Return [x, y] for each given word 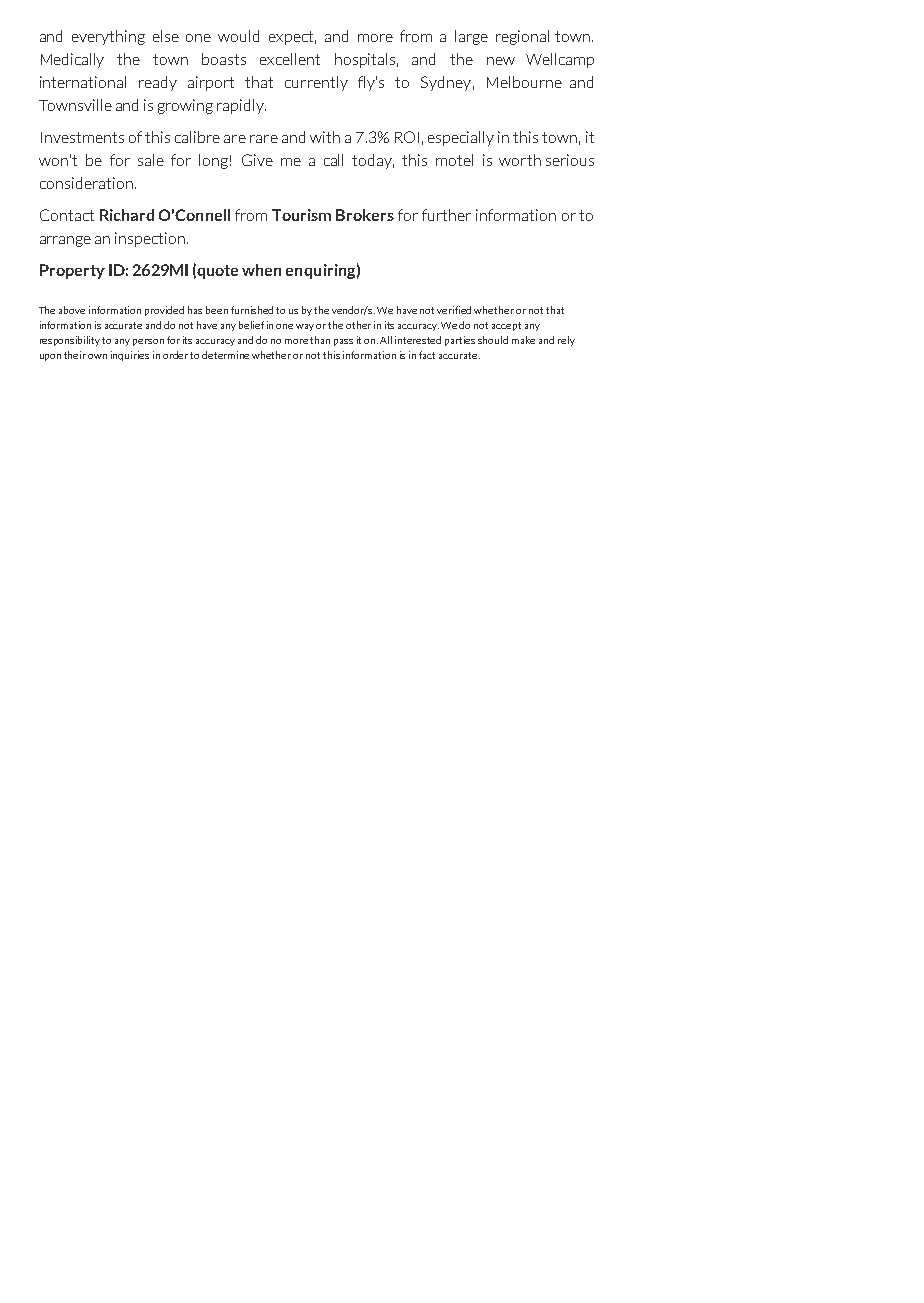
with [325, 137]
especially [461, 138]
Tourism [301, 215]
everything [108, 37]
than [320, 340]
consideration [86, 183]
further [446, 215]
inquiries [130, 356]
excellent [290, 59]
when [261, 270]
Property [72, 271]
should [493, 340]
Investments [82, 137]
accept [506, 326]
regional [522, 37]
